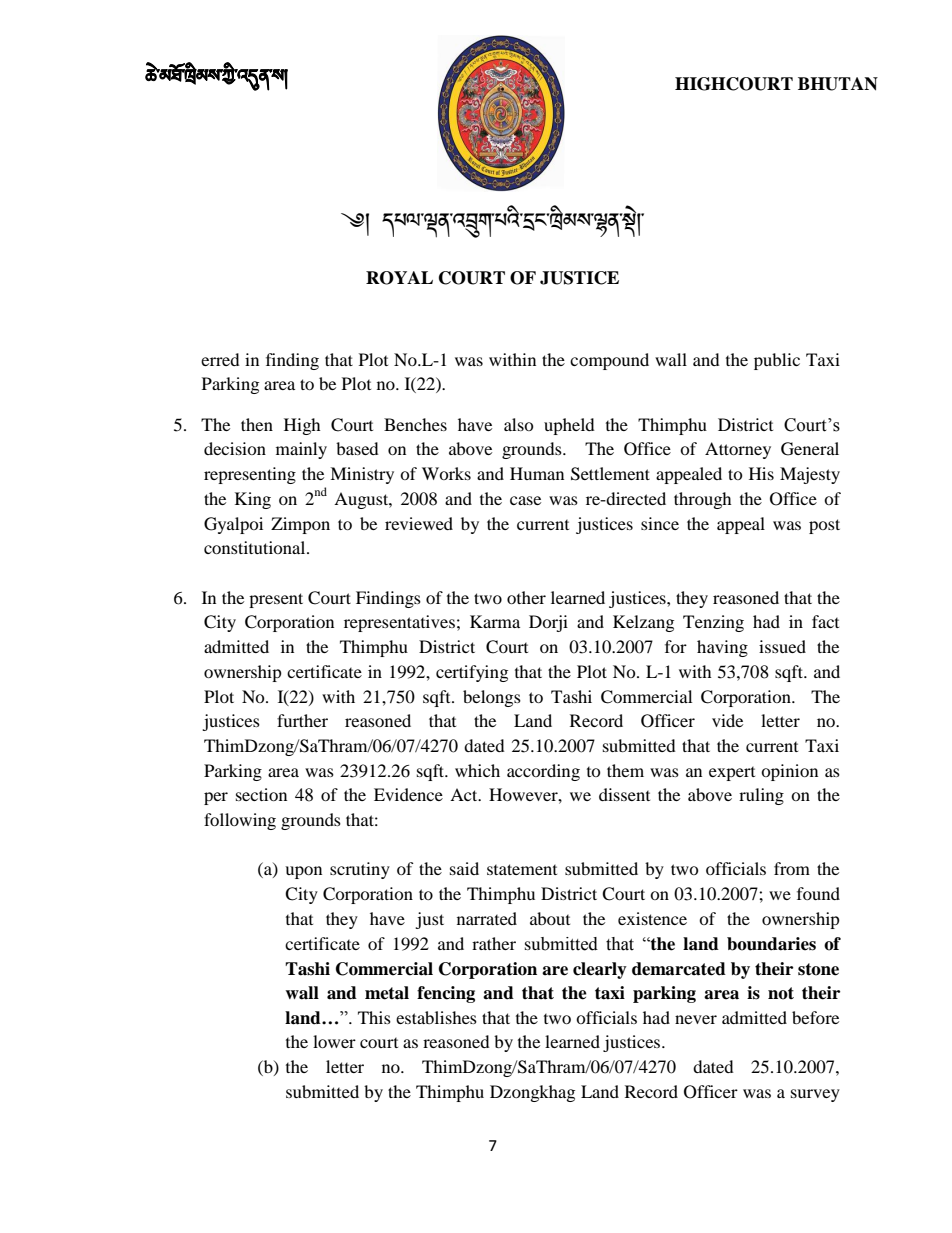 The height and width of the image is (1233, 952). What do you see at coordinates (782, 646) in the image?
I see `issued` at bounding box center [782, 646].
